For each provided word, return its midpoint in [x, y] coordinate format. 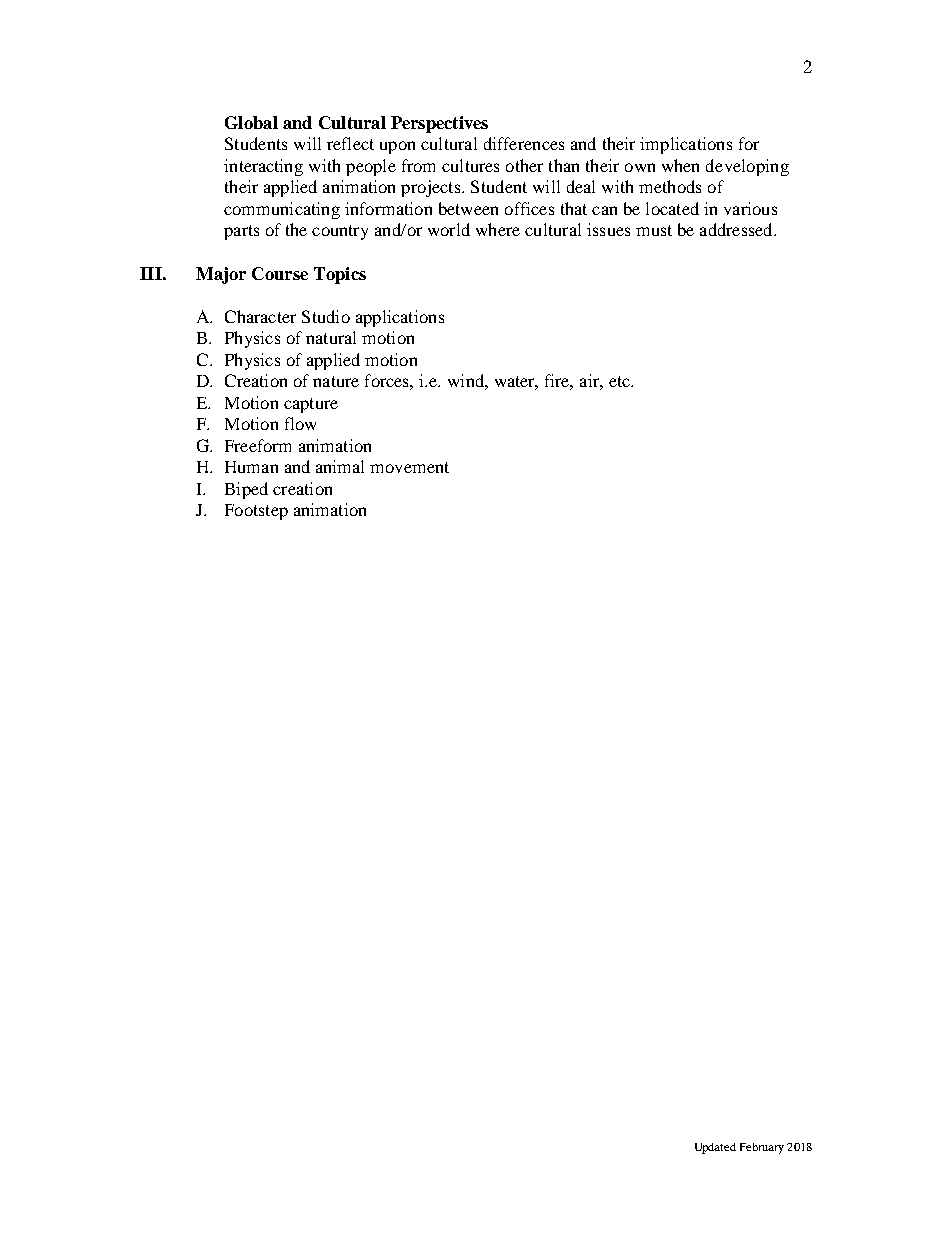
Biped [246, 490]
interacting [263, 167]
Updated [715, 1148]
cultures [470, 165]
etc [620, 381]
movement [409, 467]
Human [251, 467]
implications [686, 145]
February [762, 1148]
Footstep [256, 512]
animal [340, 466]
